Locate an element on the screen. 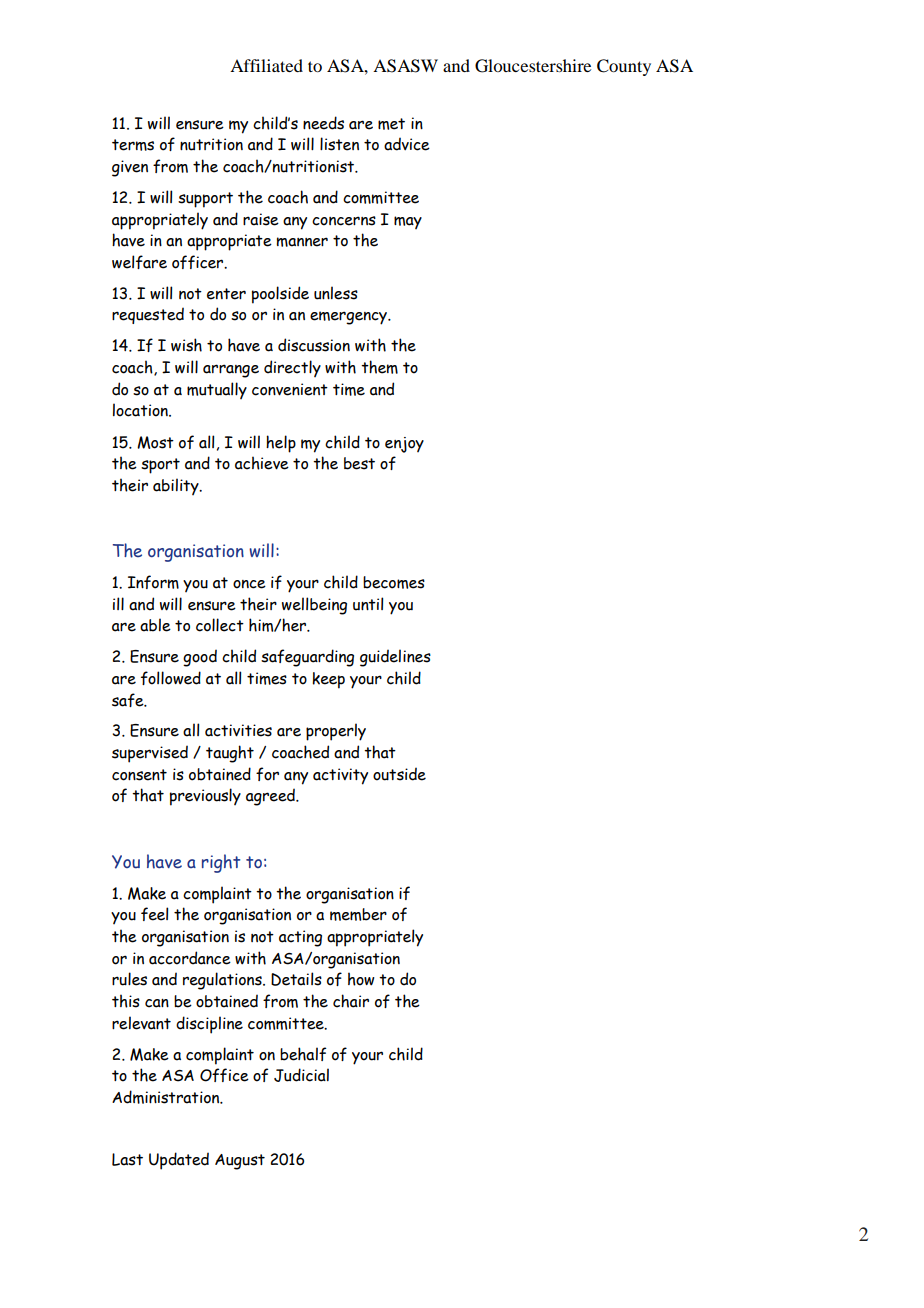 This screenshot has width=924, height=1308. them is located at coordinates (379, 367).
